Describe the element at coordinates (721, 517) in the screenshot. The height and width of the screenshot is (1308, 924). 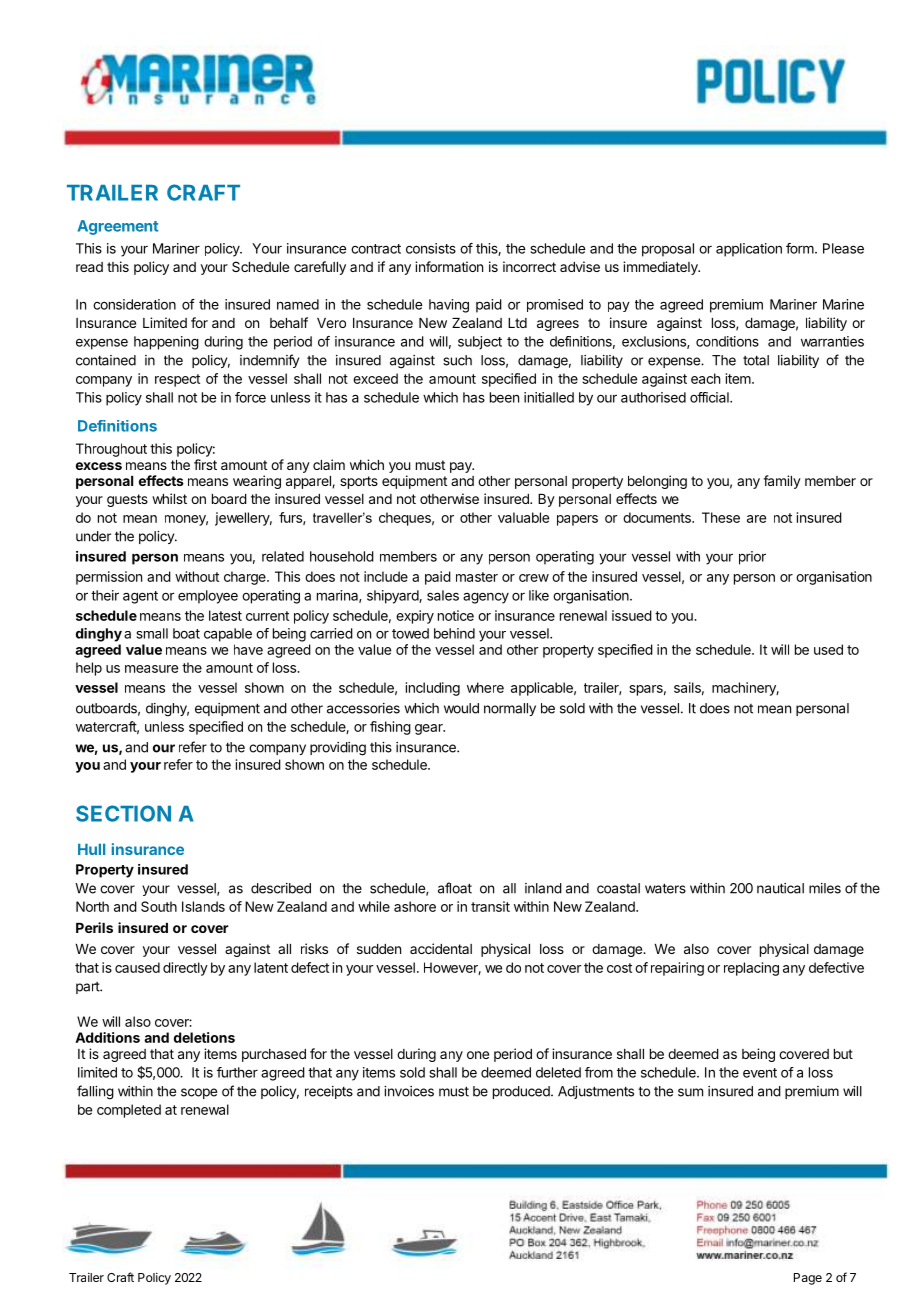
I see `These` at that location.
